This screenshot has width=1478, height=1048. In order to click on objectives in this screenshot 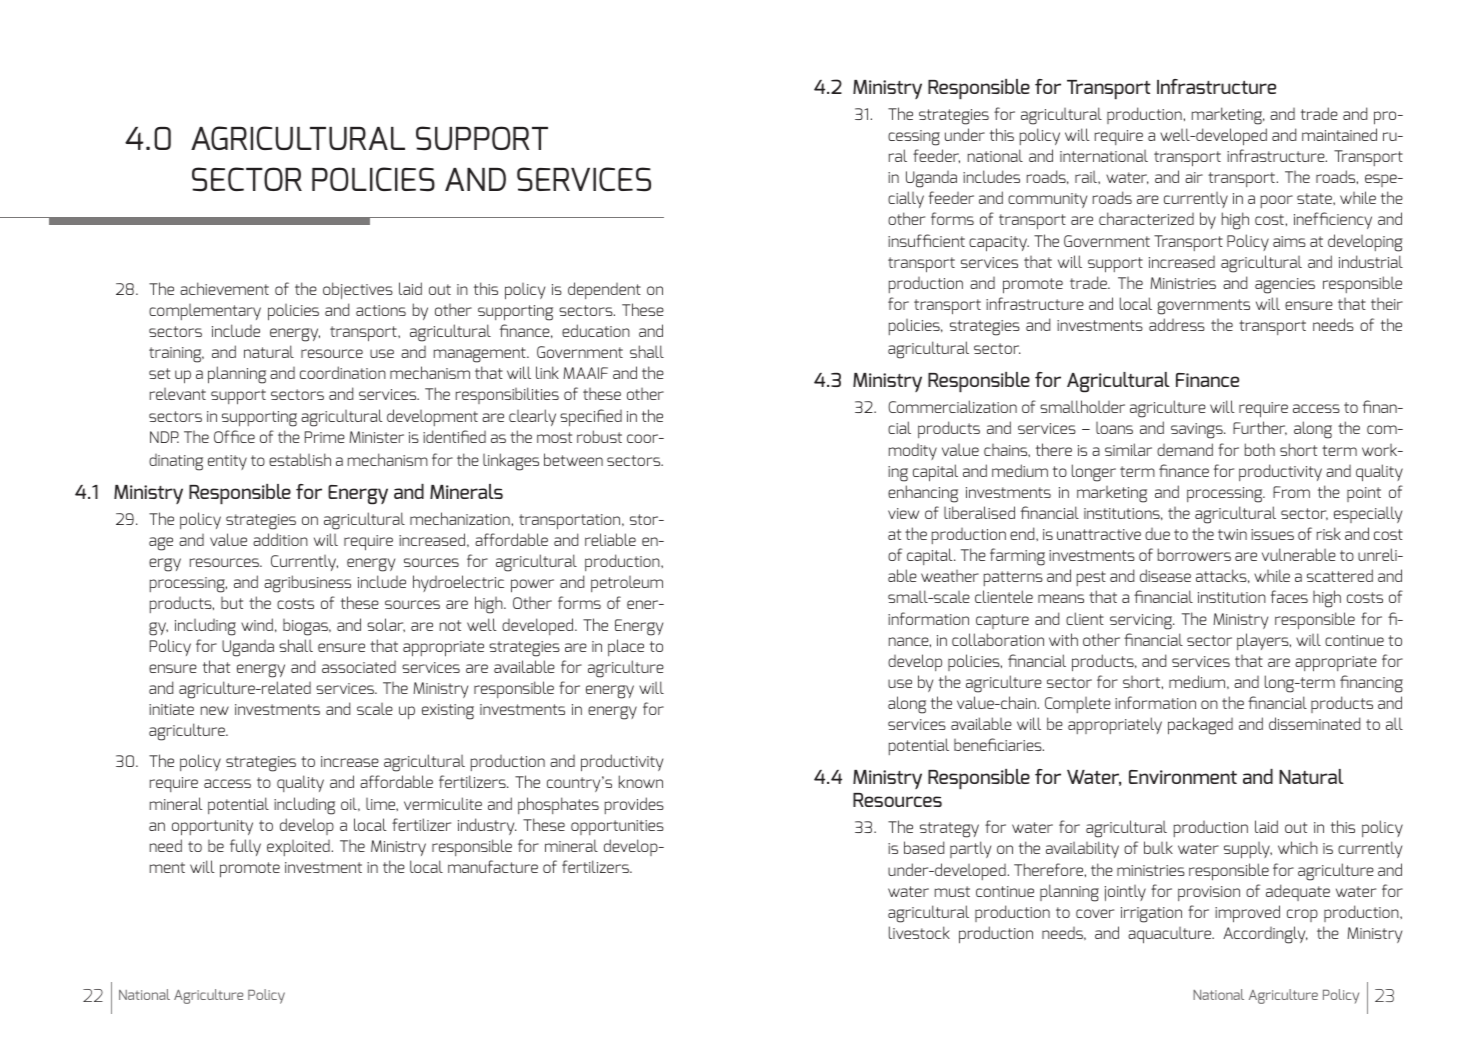, I will do `click(358, 290)`.
